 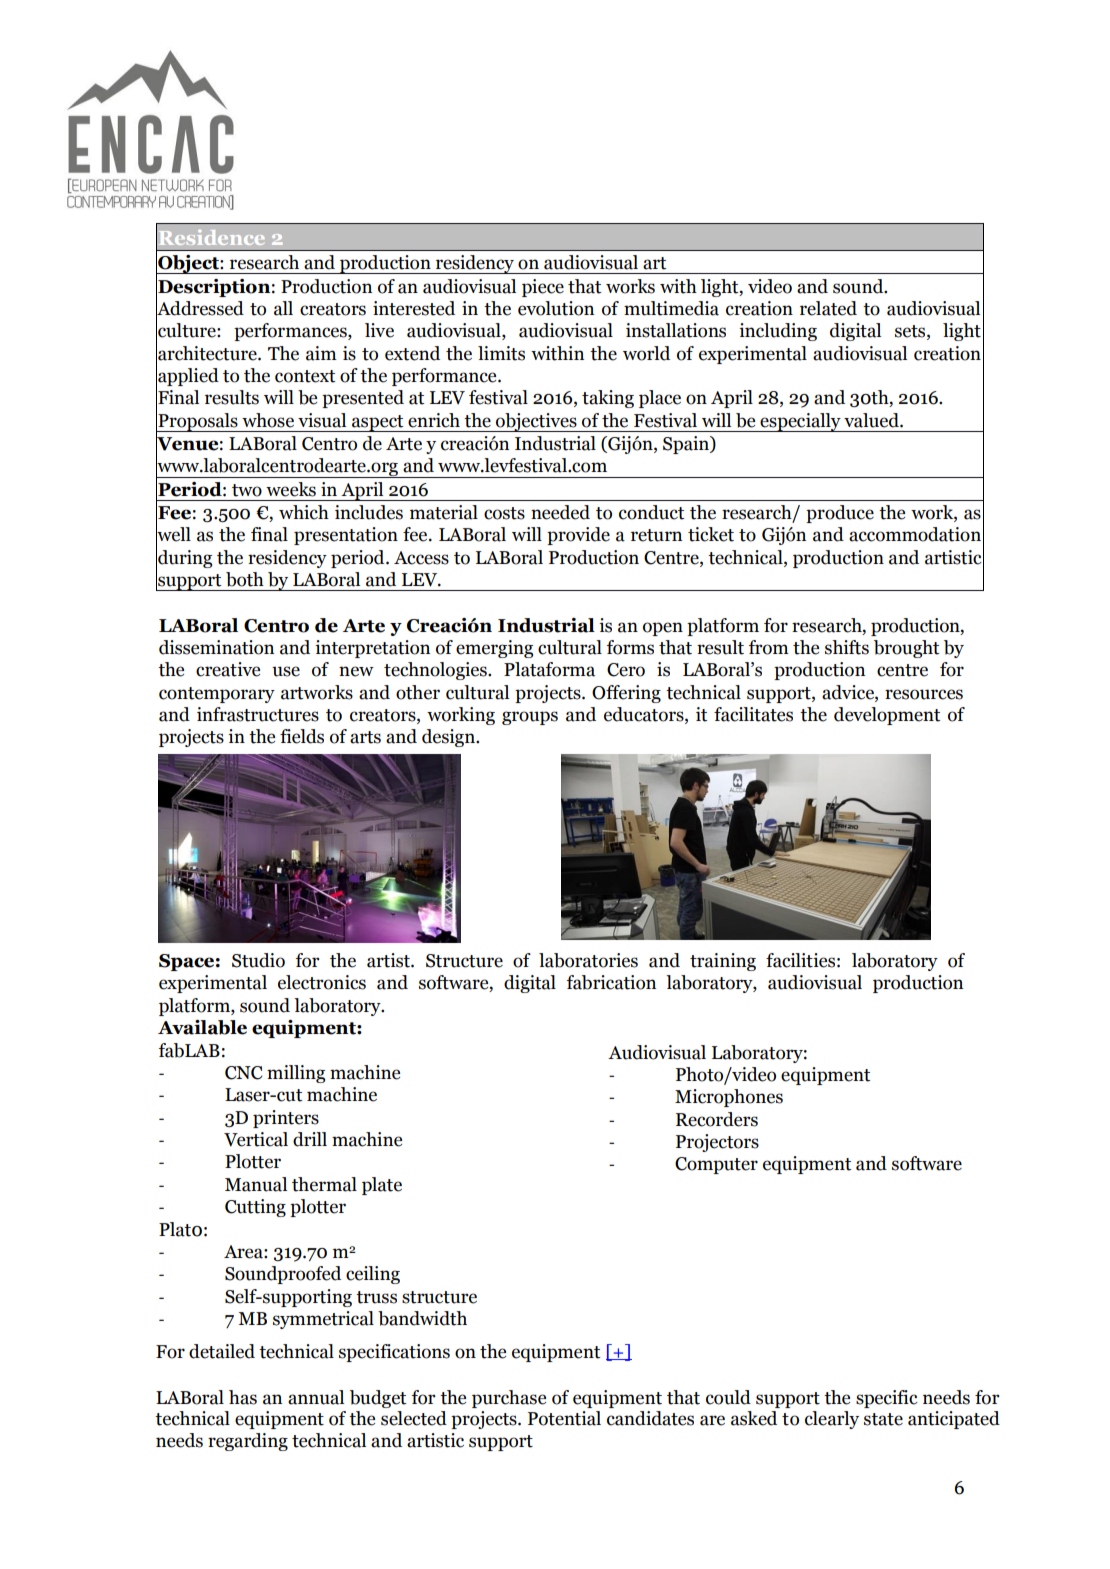 I want to click on advice, so click(x=849, y=692).
